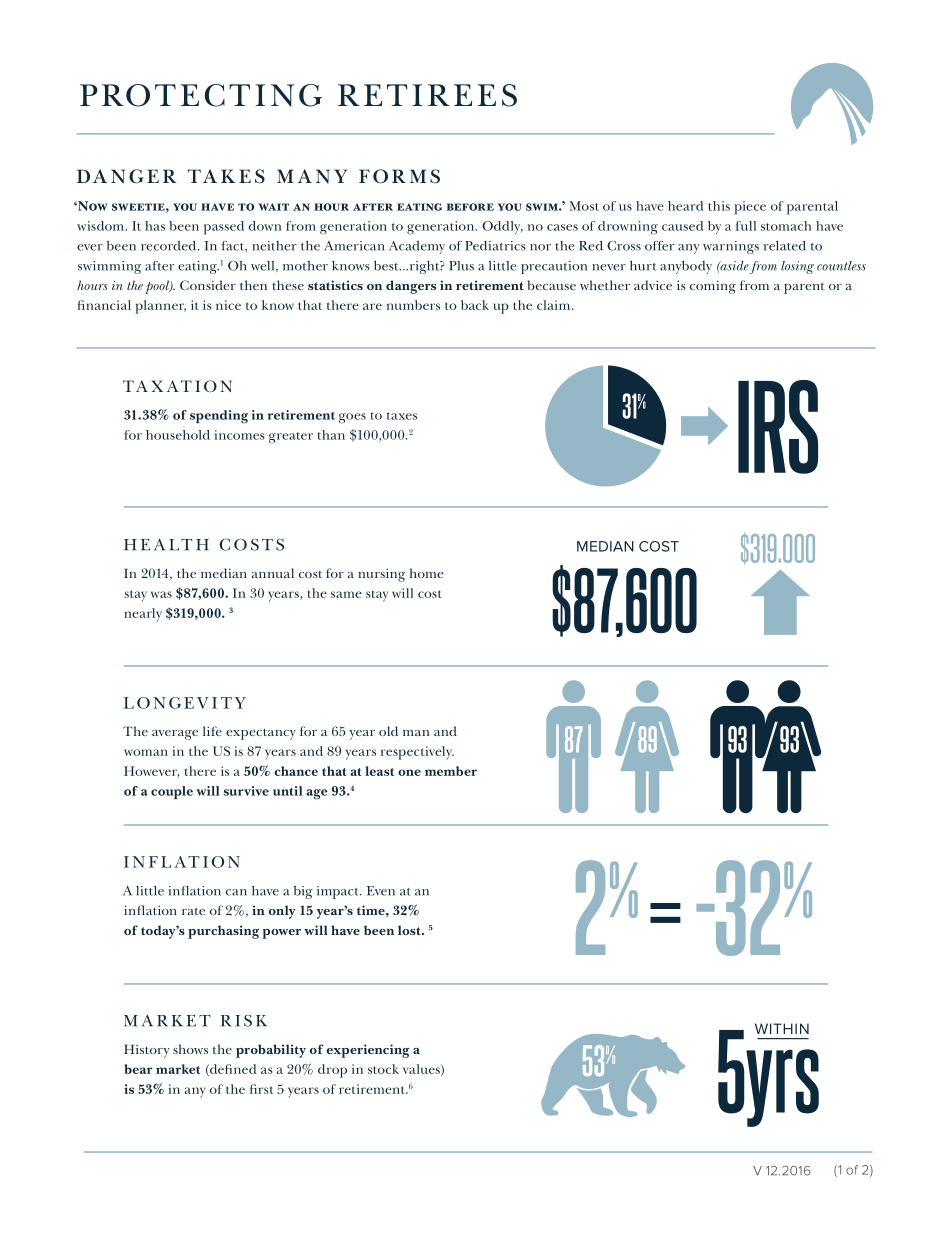  What do you see at coordinates (746, 226) in the screenshot?
I see `full` at bounding box center [746, 226].
